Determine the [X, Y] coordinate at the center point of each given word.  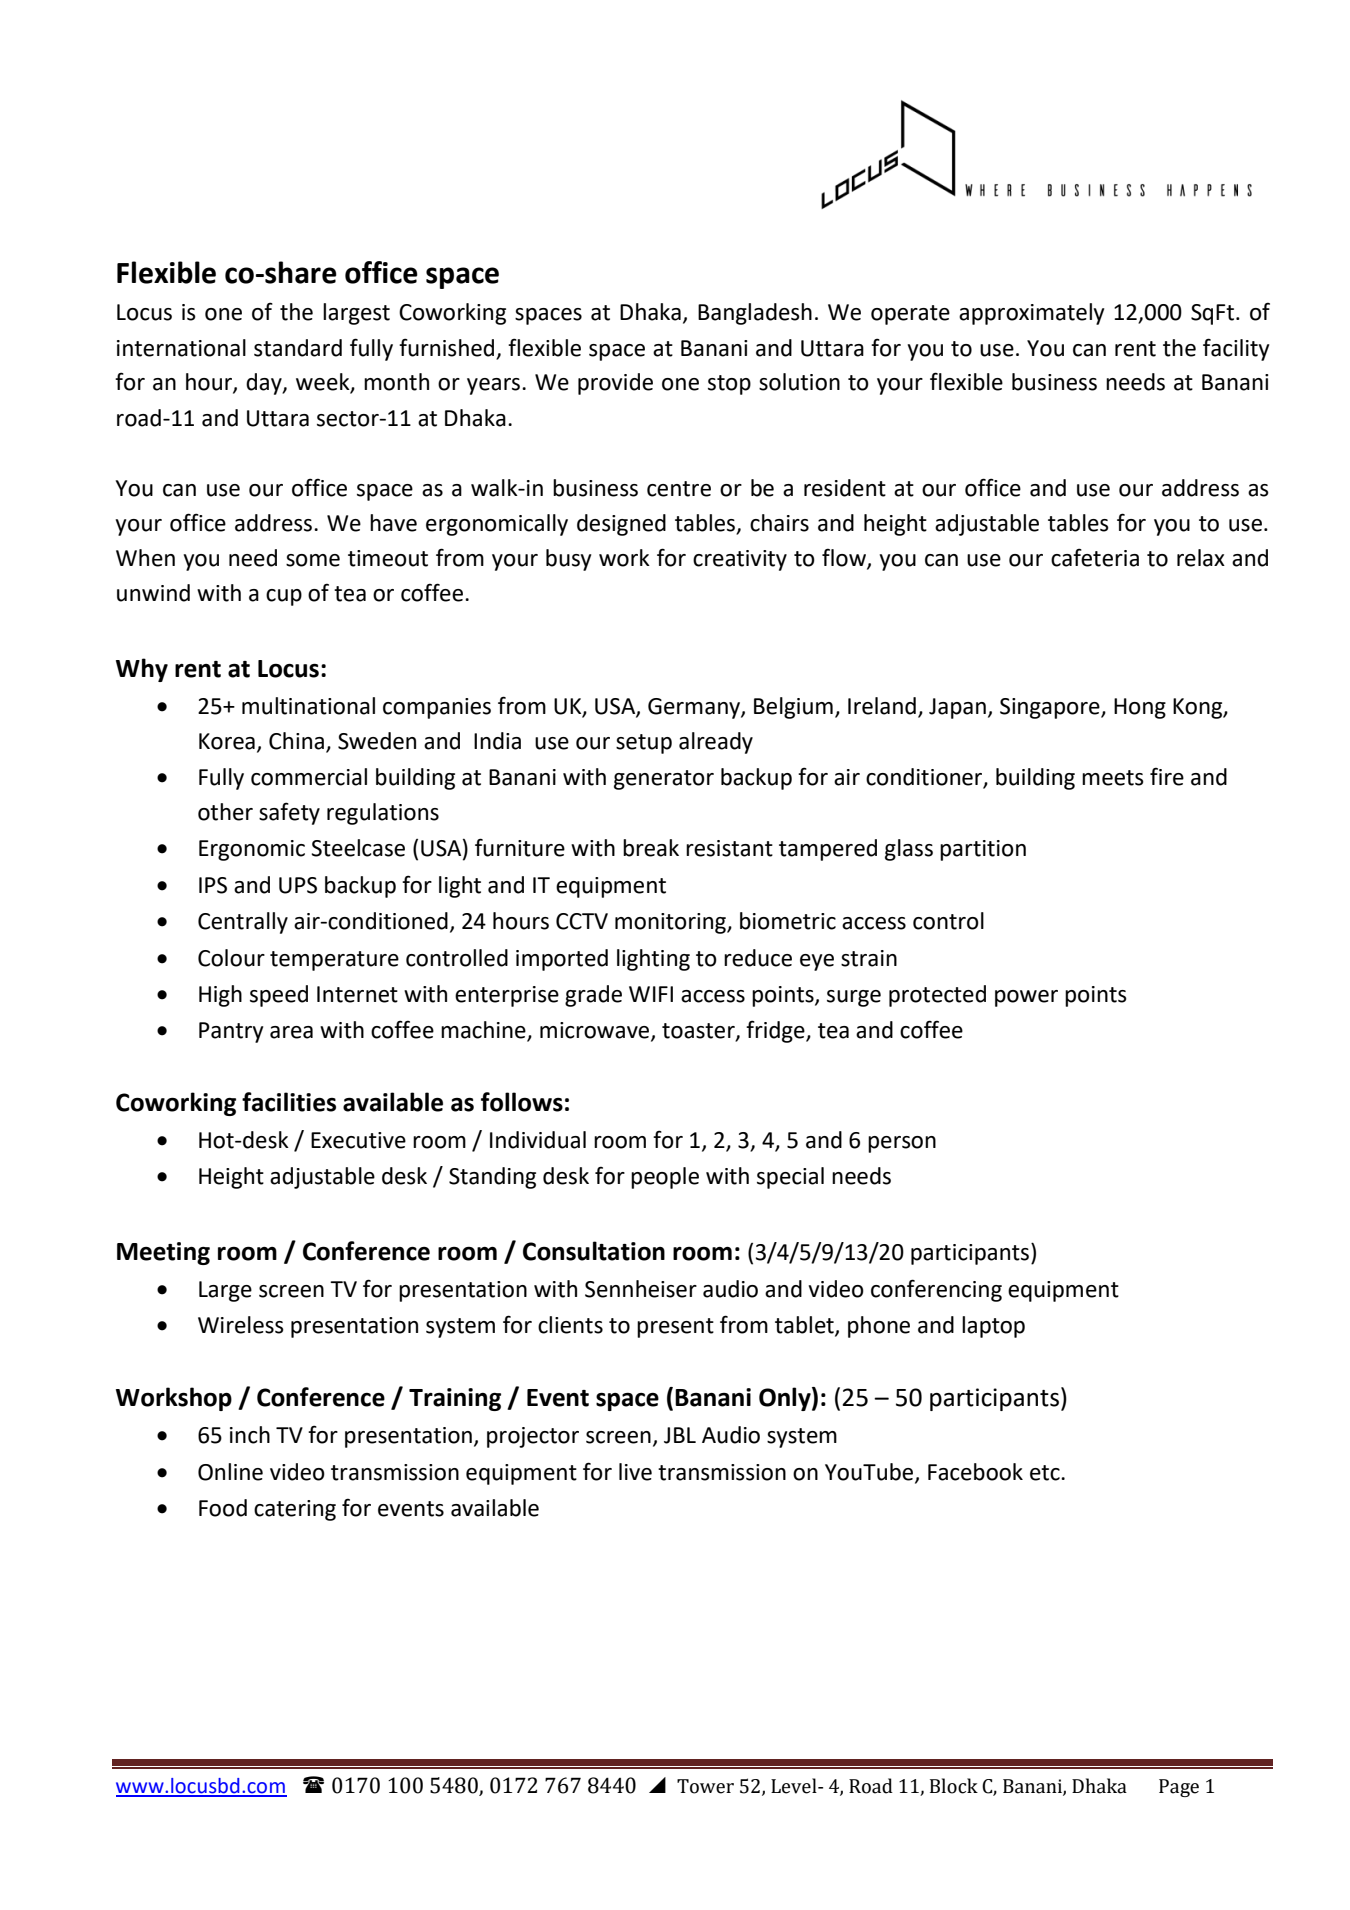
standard [298, 348]
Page [1179, 1788]
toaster [699, 1032]
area [291, 1032]
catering [295, 1510]
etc [1046, 1473]
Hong [1140, 708]
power [1026, 998]
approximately [1031, 314]
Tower [705, 1786]
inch [250, 1435]
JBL [680, 1435]
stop [729, 385]
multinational [308, 706]
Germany [695, 708]
